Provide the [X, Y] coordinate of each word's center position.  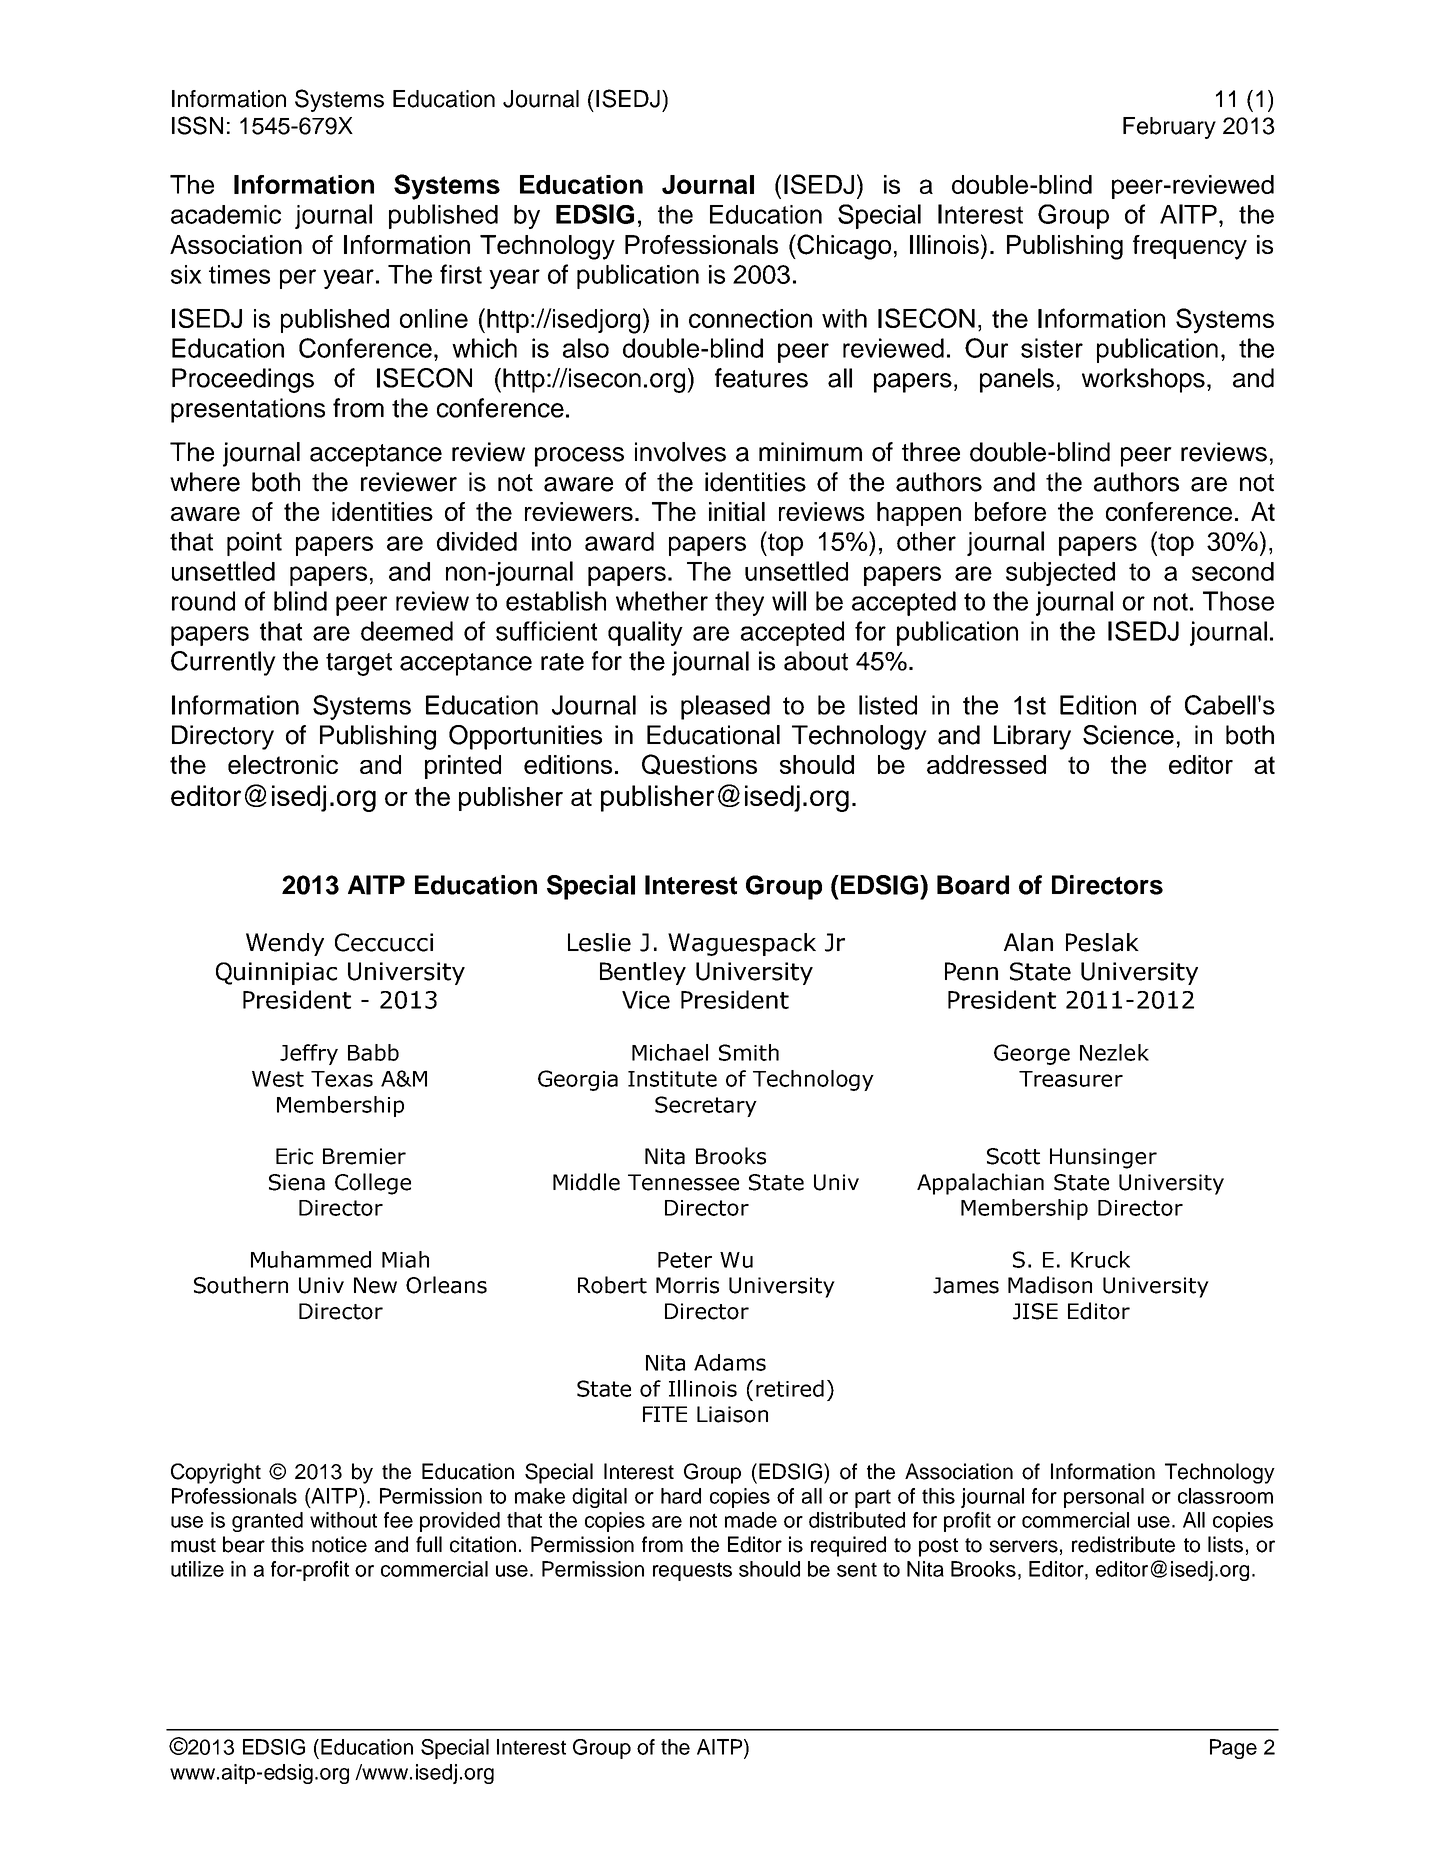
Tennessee [683, 1182]
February [1169, 128]
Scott [1013, 1156]
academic [226, 214]
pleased [725, 707]
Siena [297, 1182]
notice [339, 1544]
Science [1128, 735]
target [359, 664]
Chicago [843, 247]
